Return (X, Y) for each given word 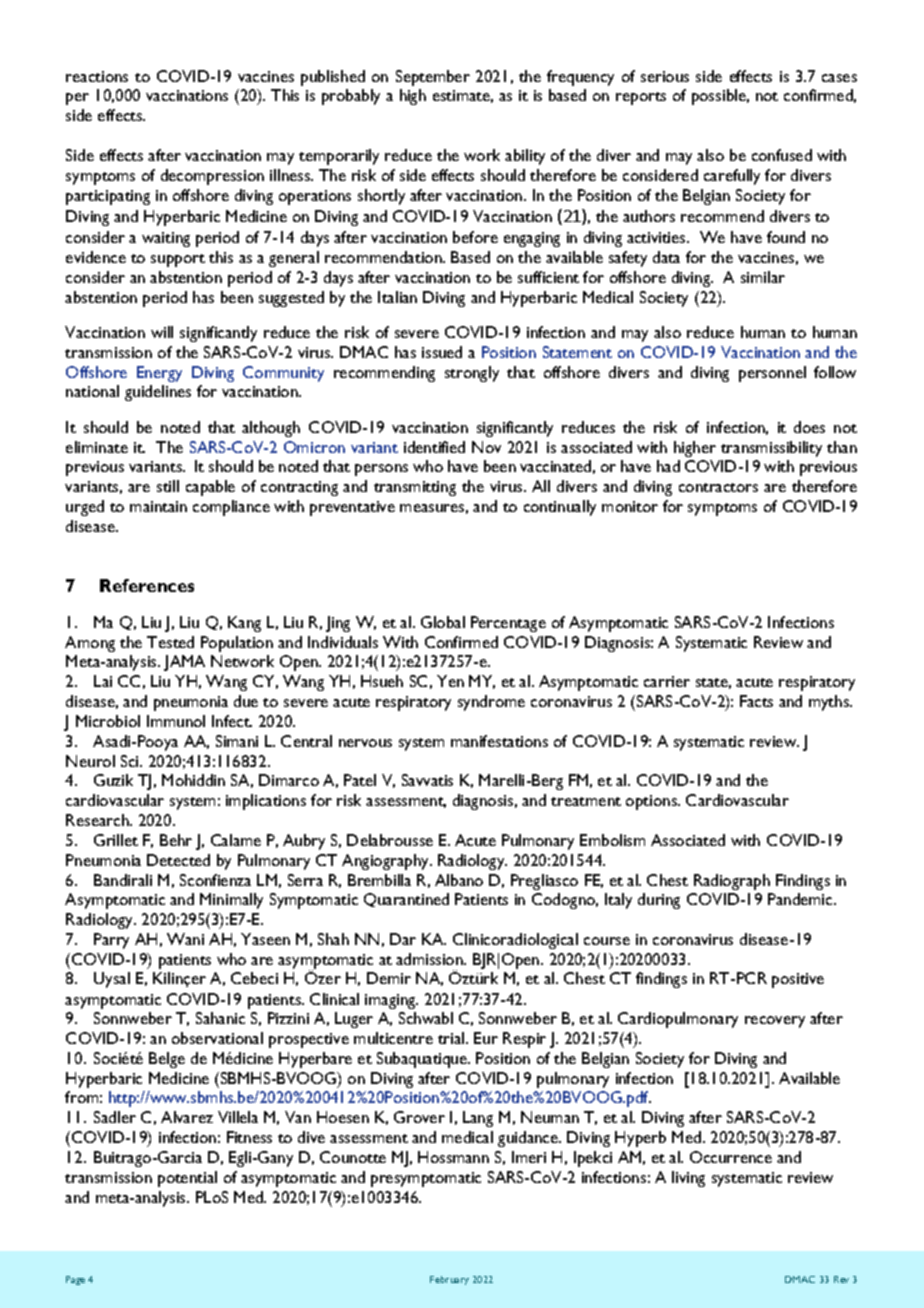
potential (187, 1179)
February (449, 1280)
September (433, 78)
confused (782, 155)
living (688, 1179)
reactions (97, 76)
